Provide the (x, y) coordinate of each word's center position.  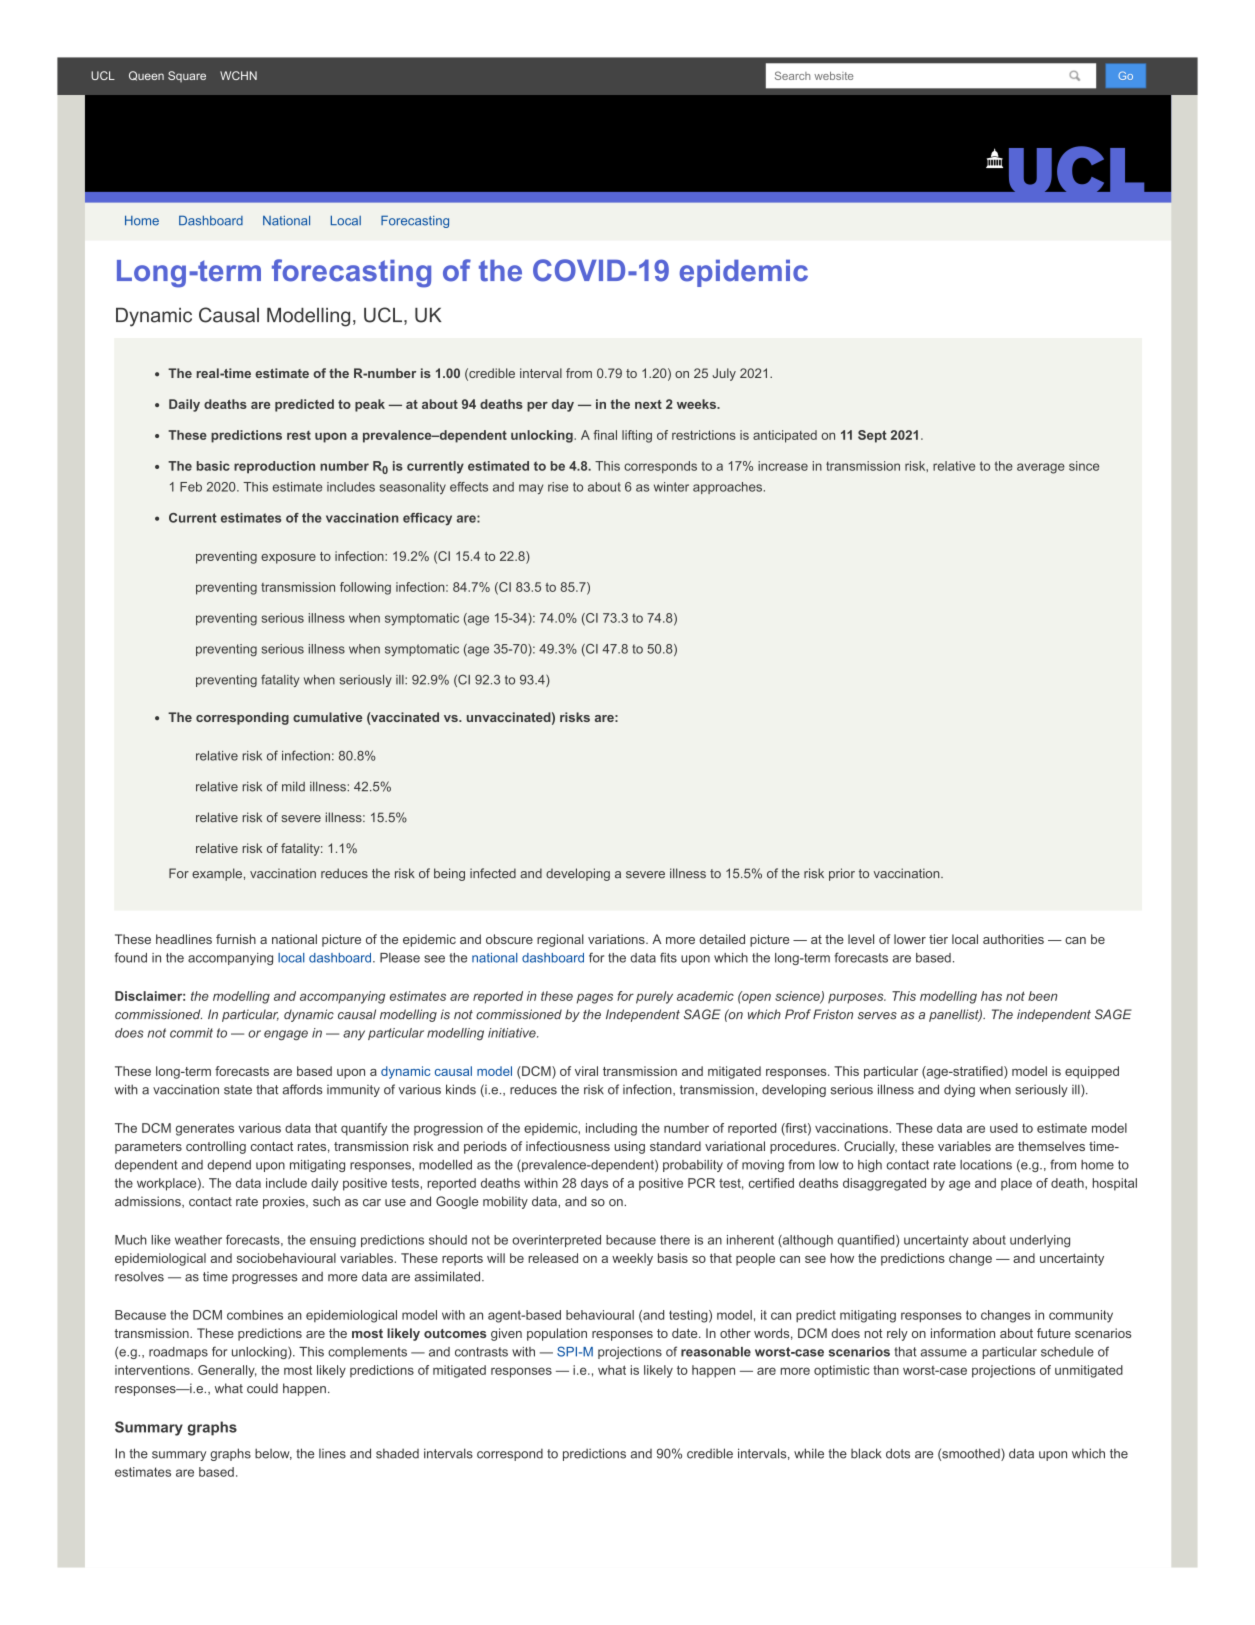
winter (671, 487)
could (262, 1388)
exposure (288, 559)
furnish (236, 939)
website (833, 75)
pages (595, 998)
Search (792, 75)
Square (187, 76)
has (991, 996)
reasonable (716, 1352)
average (1041, 468)
